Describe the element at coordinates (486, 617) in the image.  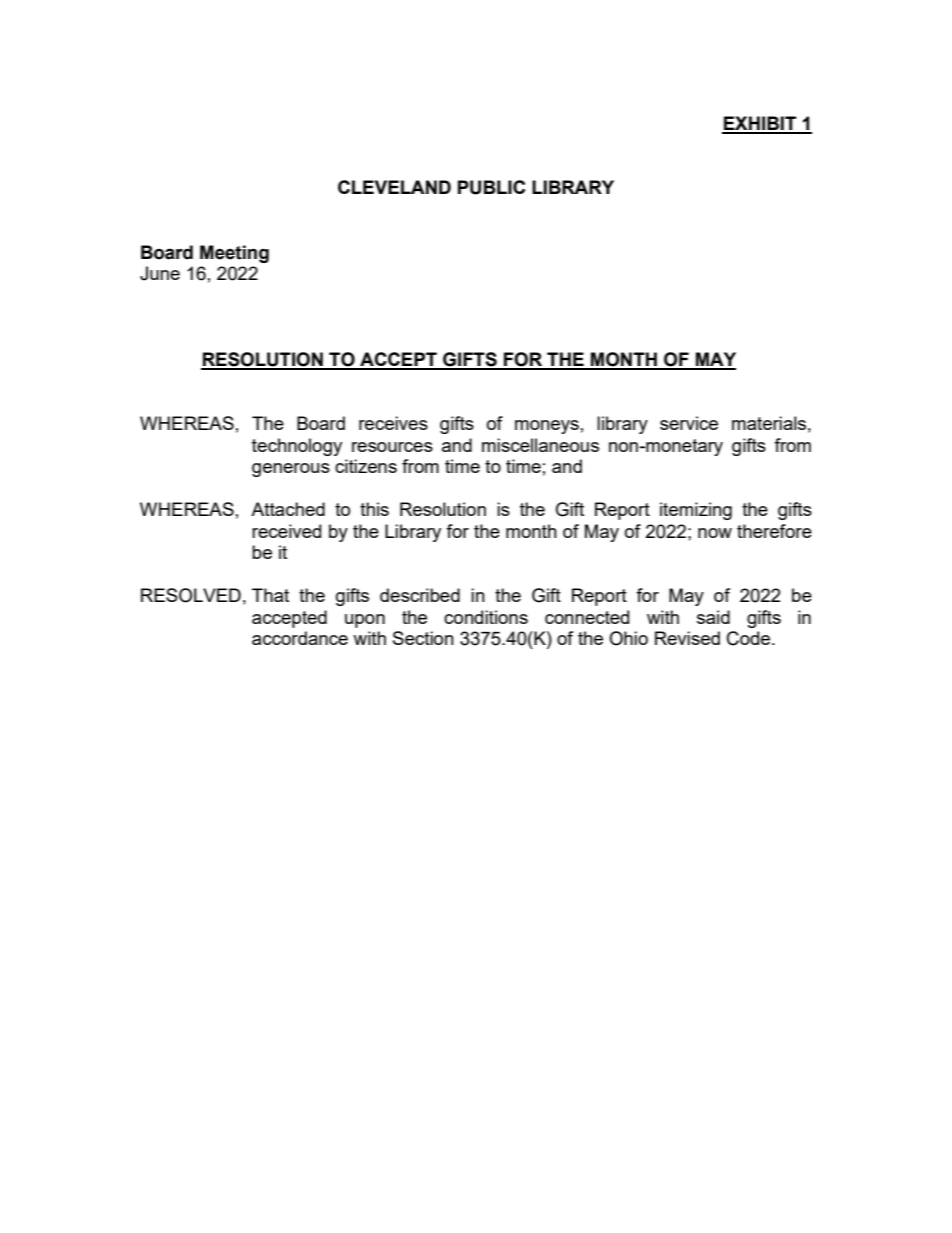
I see `conditions` at that location.
